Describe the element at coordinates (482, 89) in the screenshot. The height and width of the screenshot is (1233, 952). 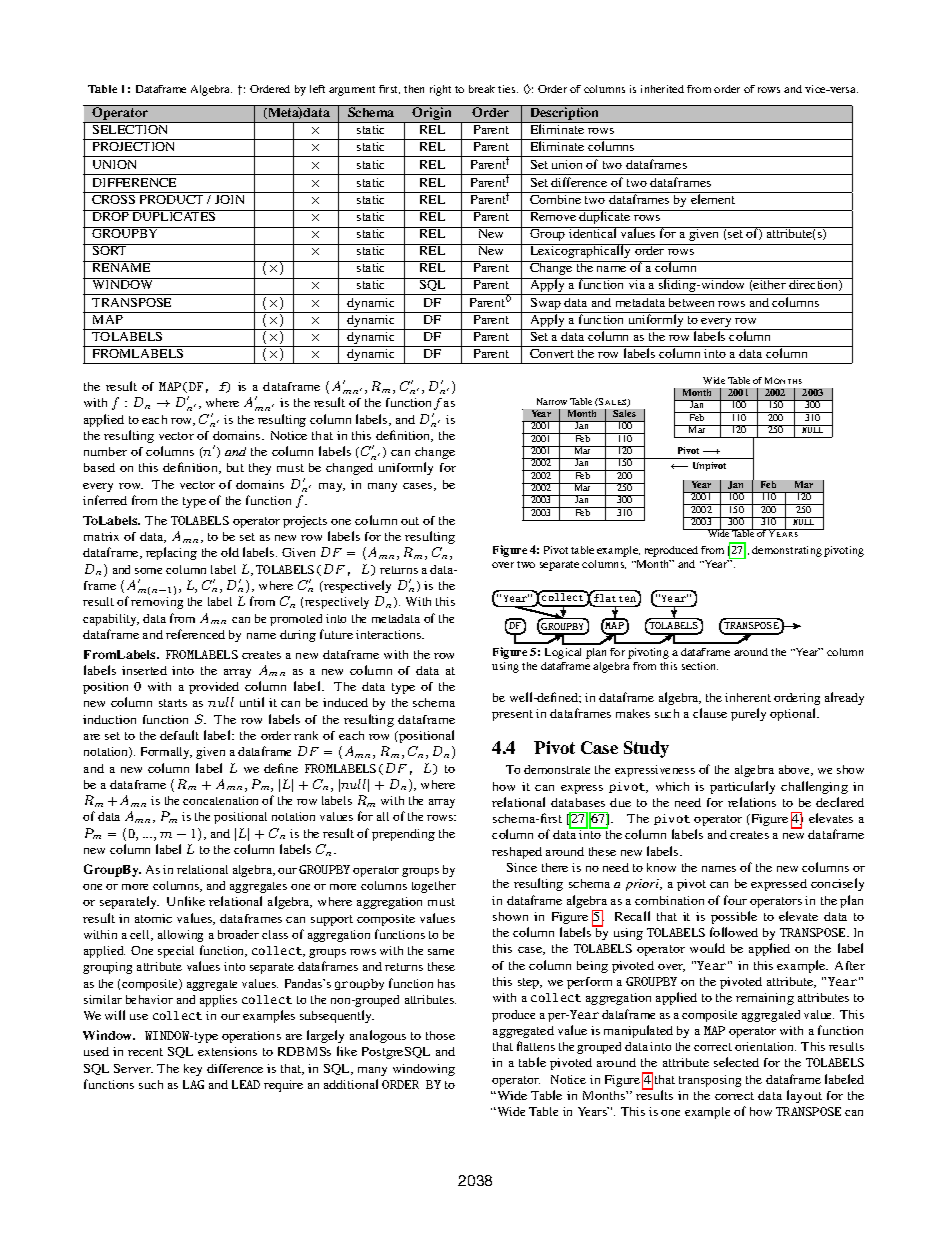
I see `break` at that location.
